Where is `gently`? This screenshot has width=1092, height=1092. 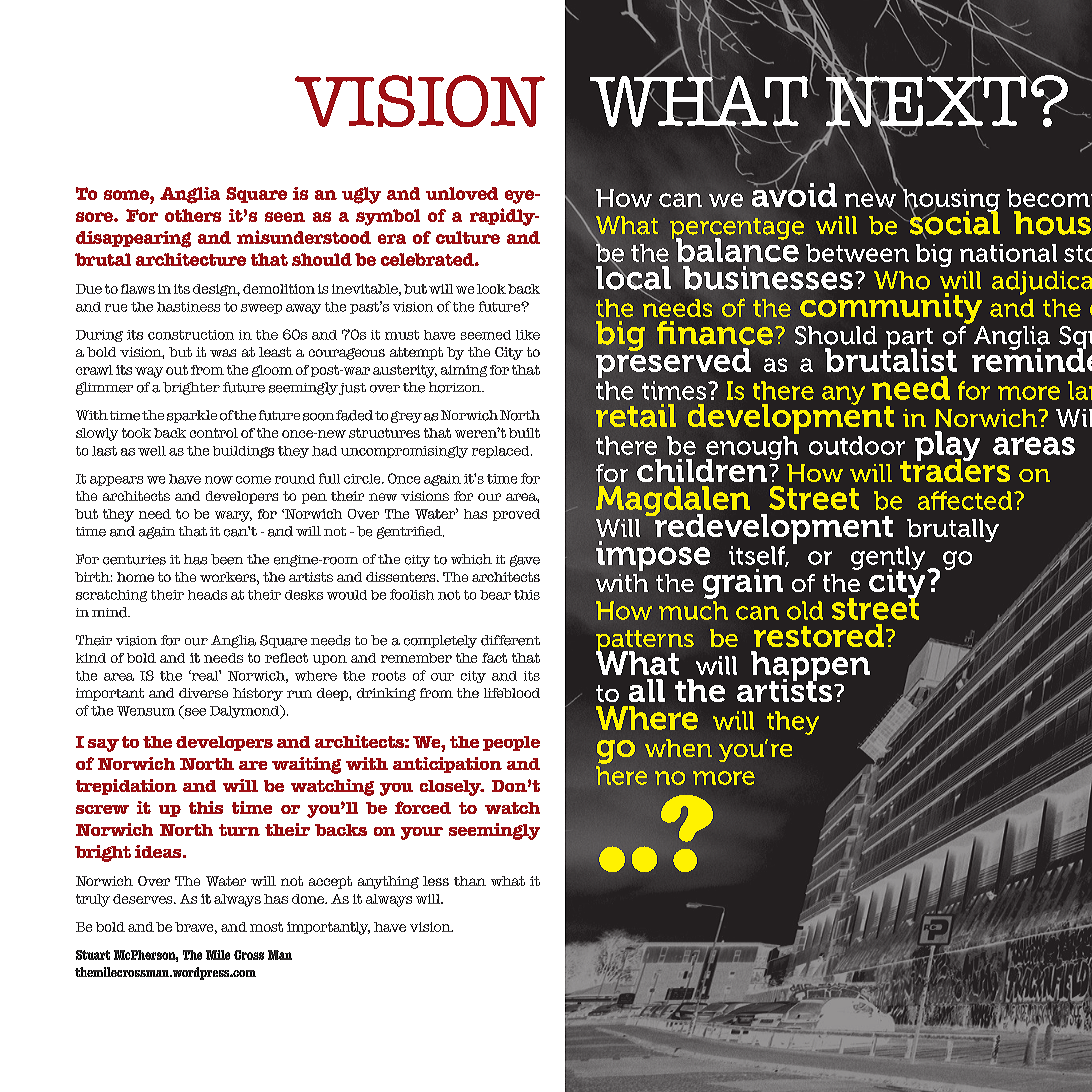
gently is located at coordinates (888, 559).
